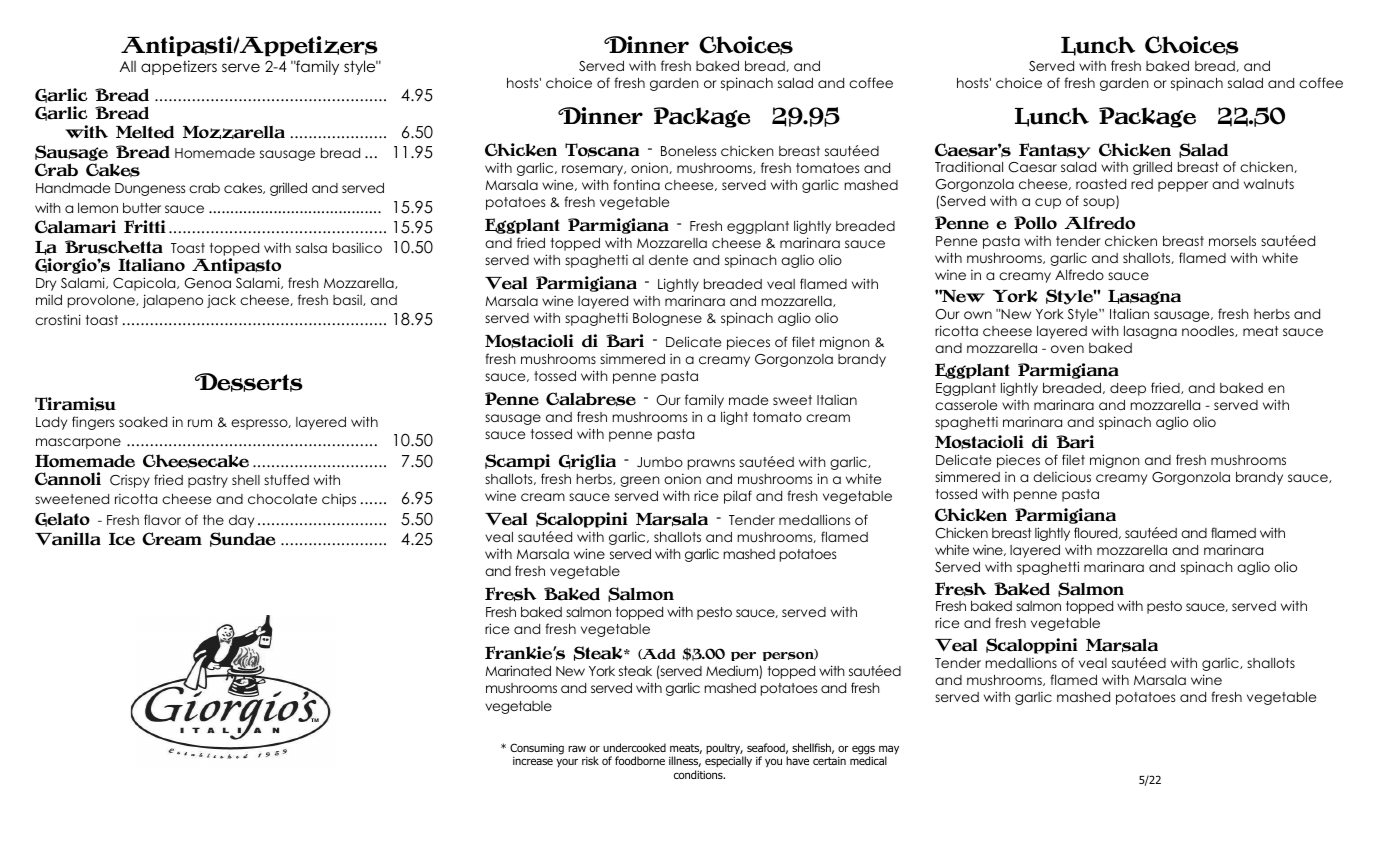  What do you see at coordinates (1067, 349) in the image?
I see `oven` at bounding box center [1067, 349].
